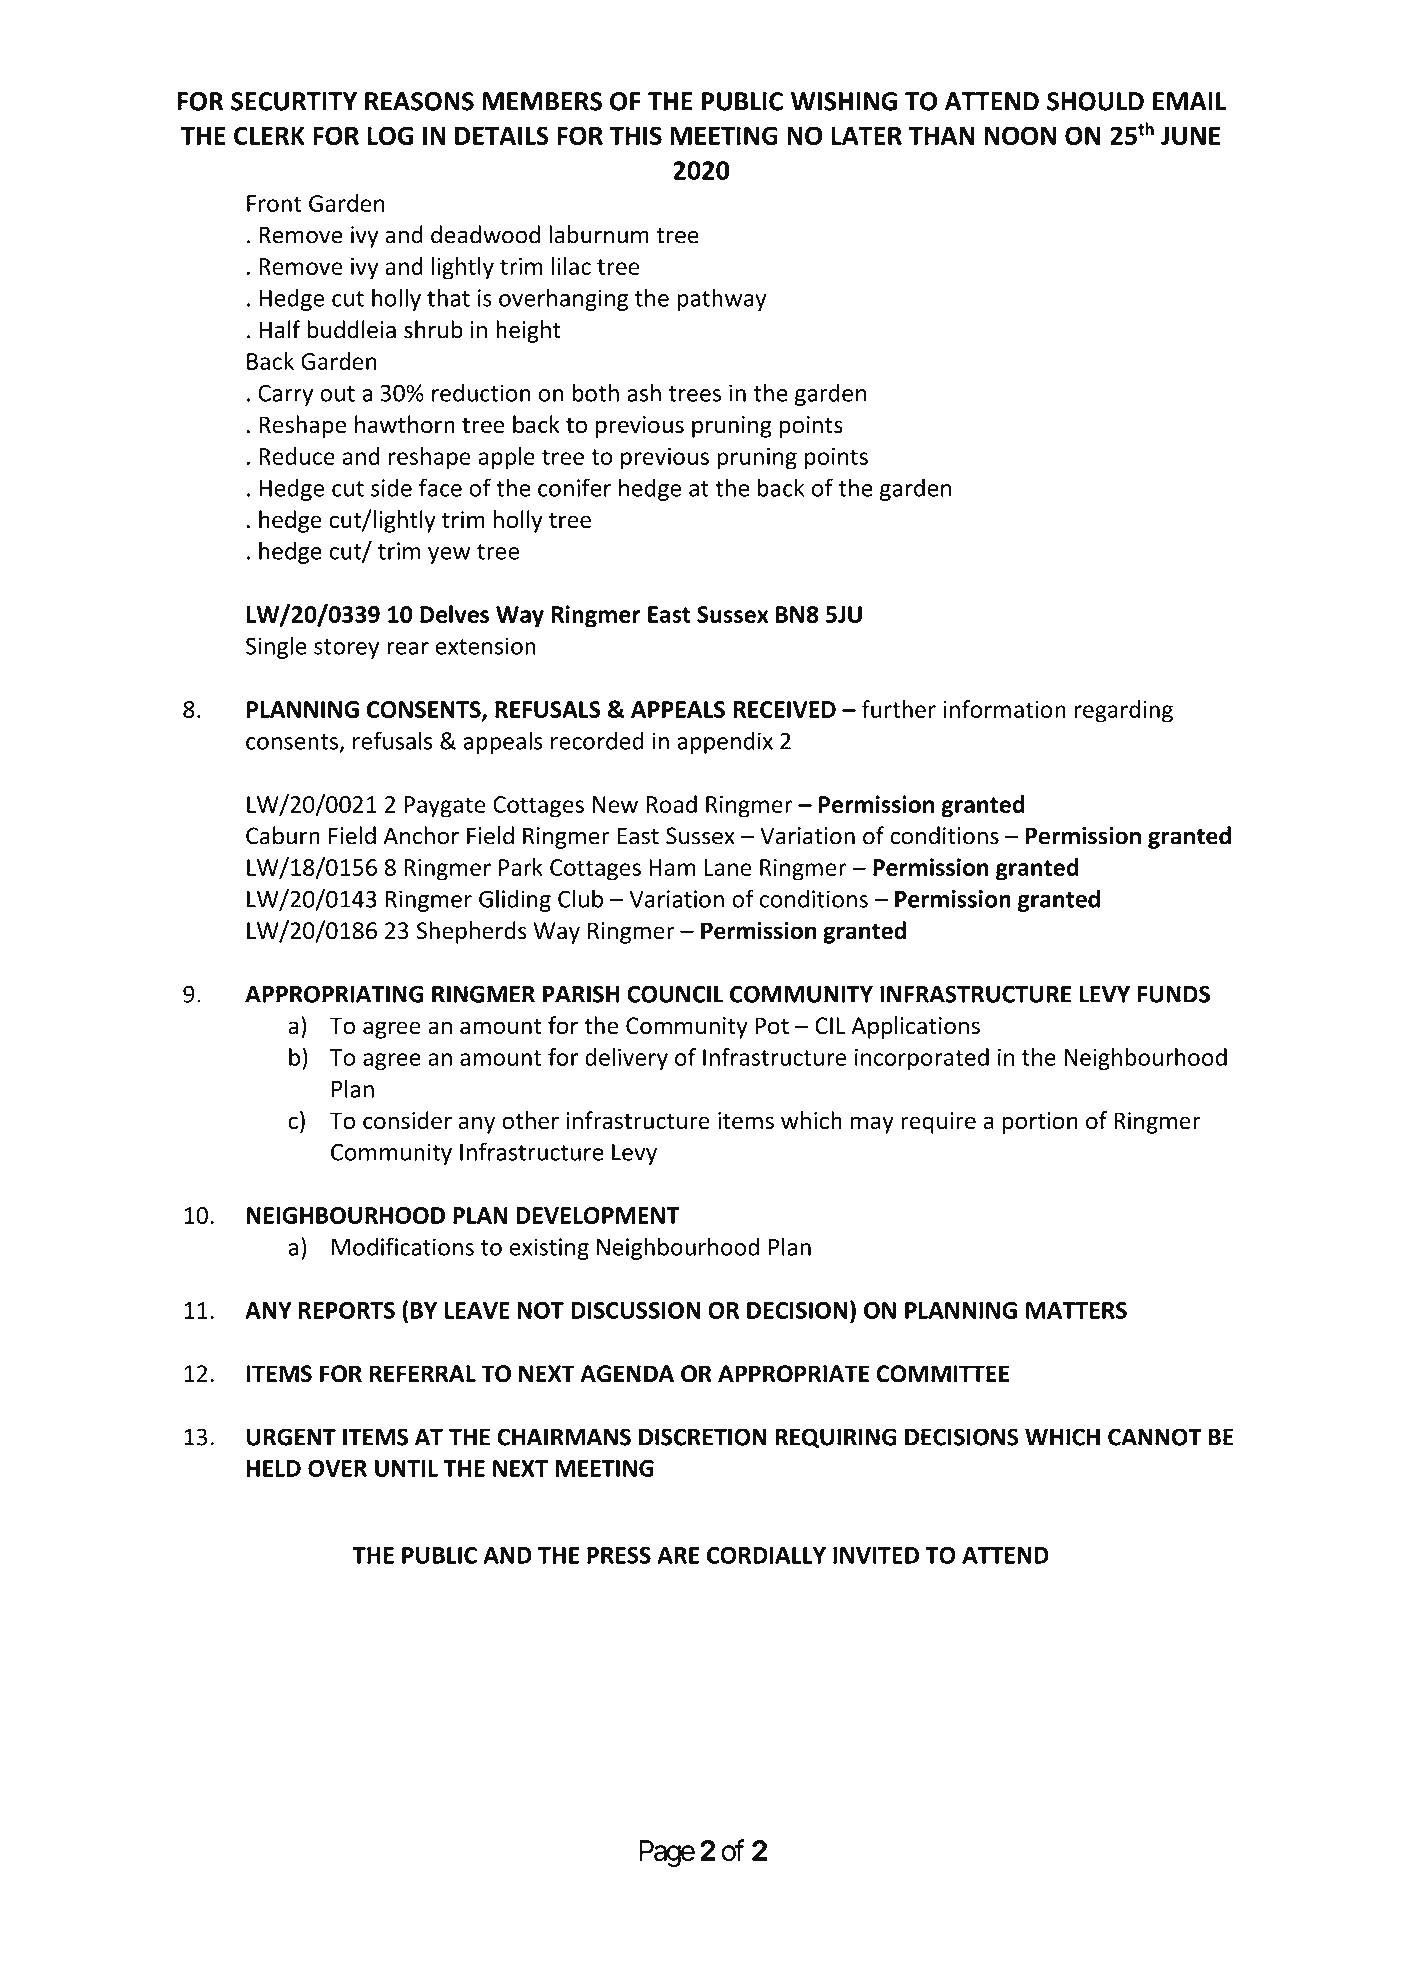  What do you see at coordinates (644, 392) in the document?
I see `ash` at bounding box center [644, 392].
